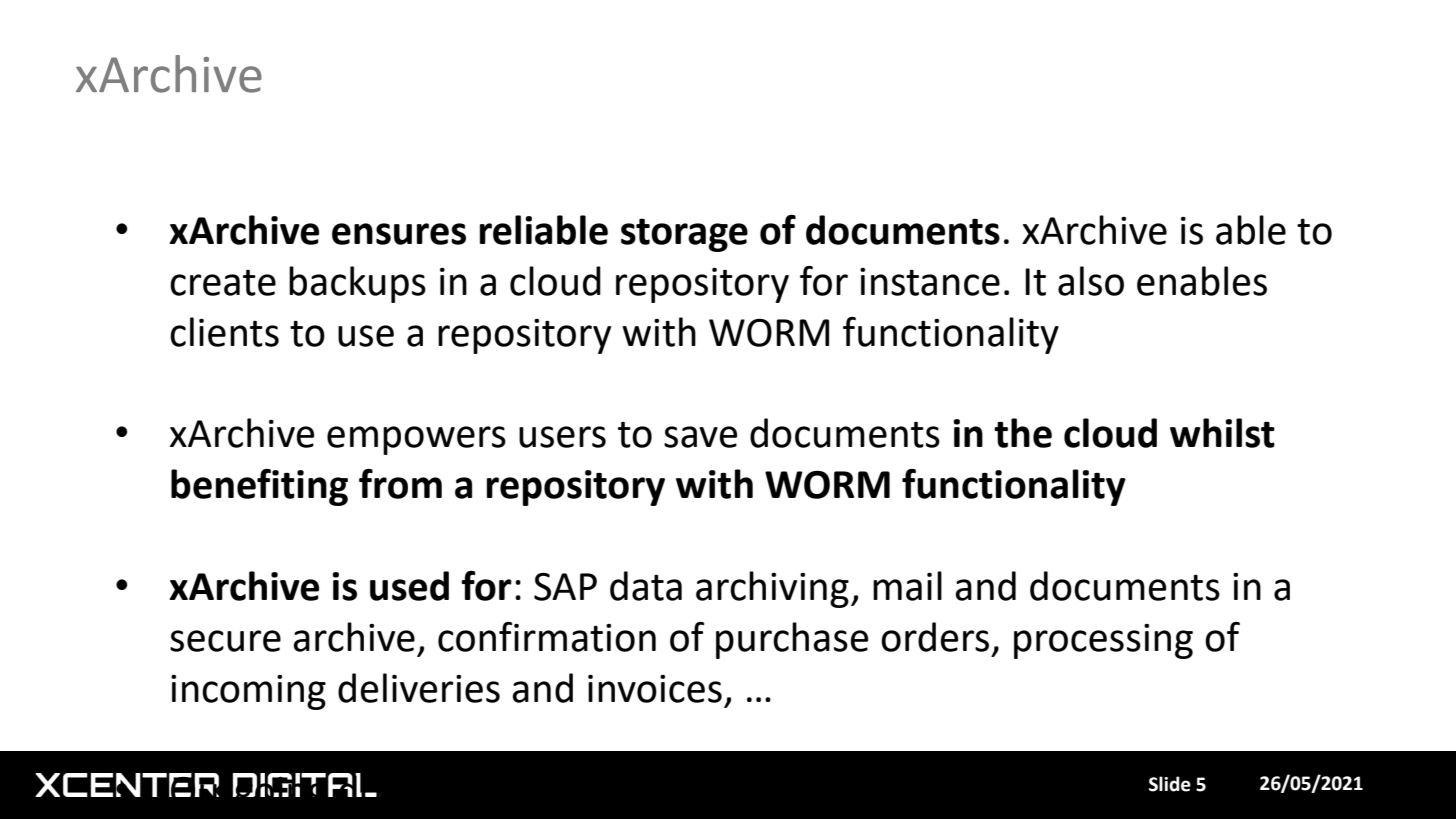 The height and width of the screenshot is (819, 1456). What do you see at coordinates (399, 234) in the screenshot?
I see `ensures` at bounding box center [399, 234].
